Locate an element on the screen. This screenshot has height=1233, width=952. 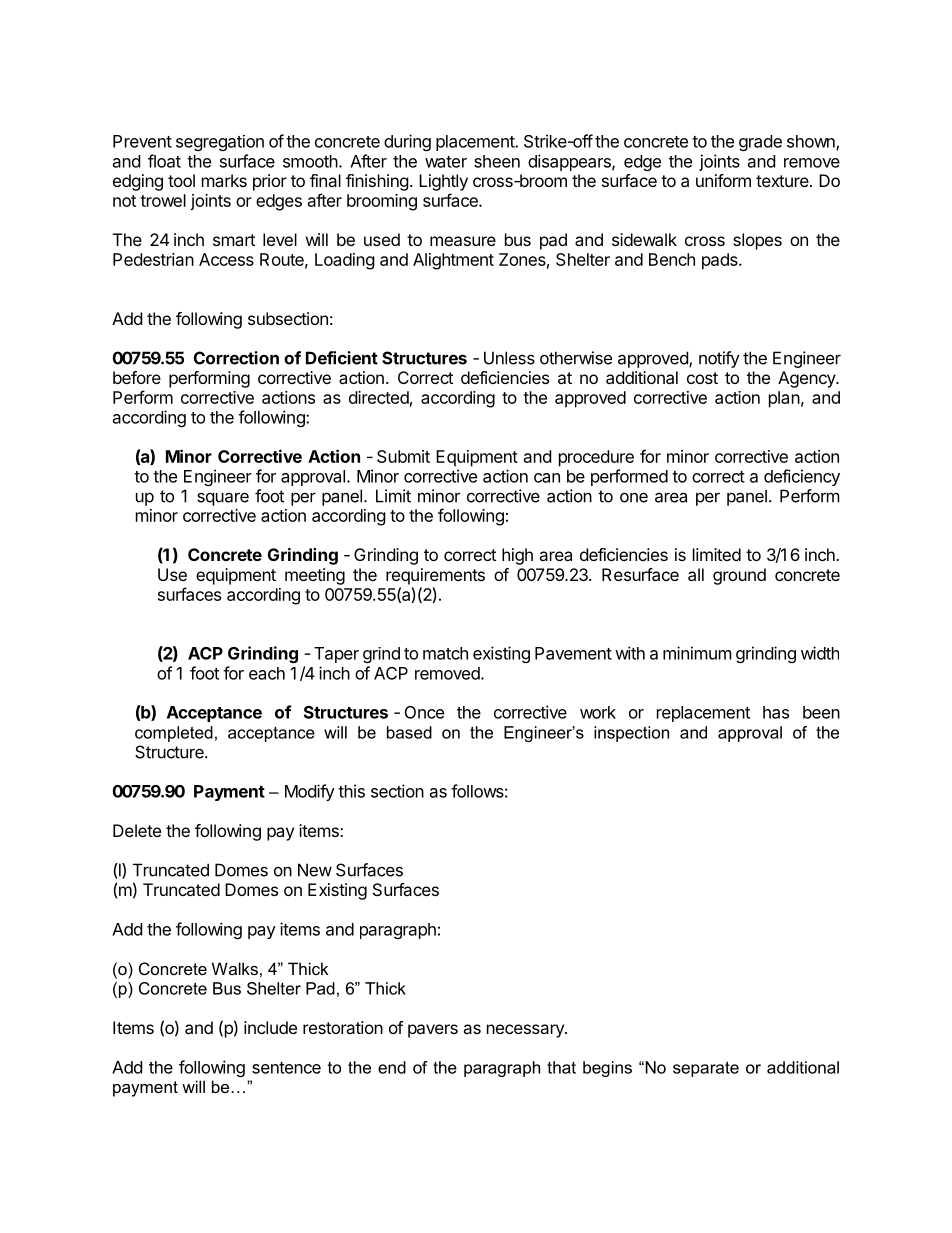
high is located at coordinates (517, 556).
